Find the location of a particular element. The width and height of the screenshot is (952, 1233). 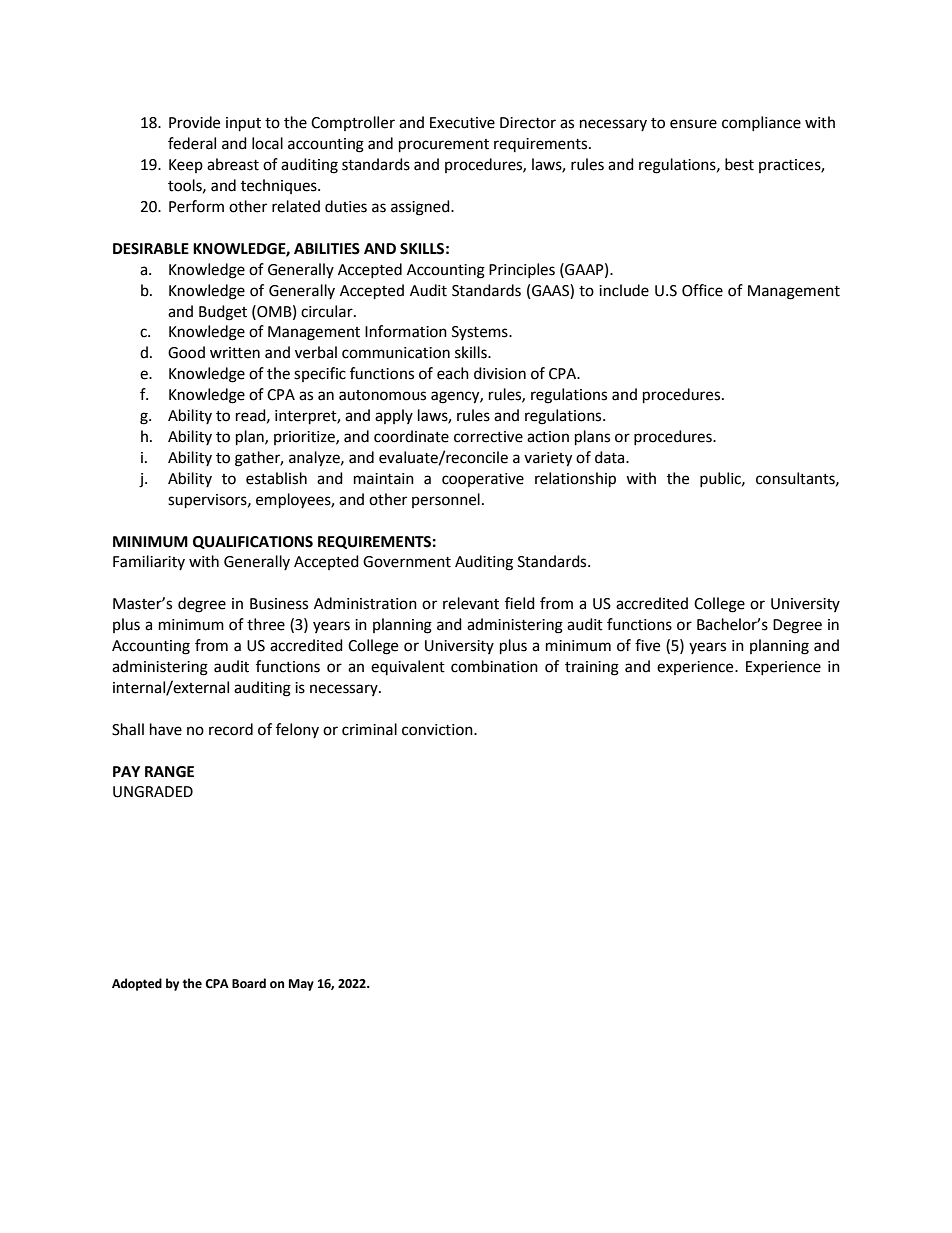

Government is located at coordinates (407, 562).
